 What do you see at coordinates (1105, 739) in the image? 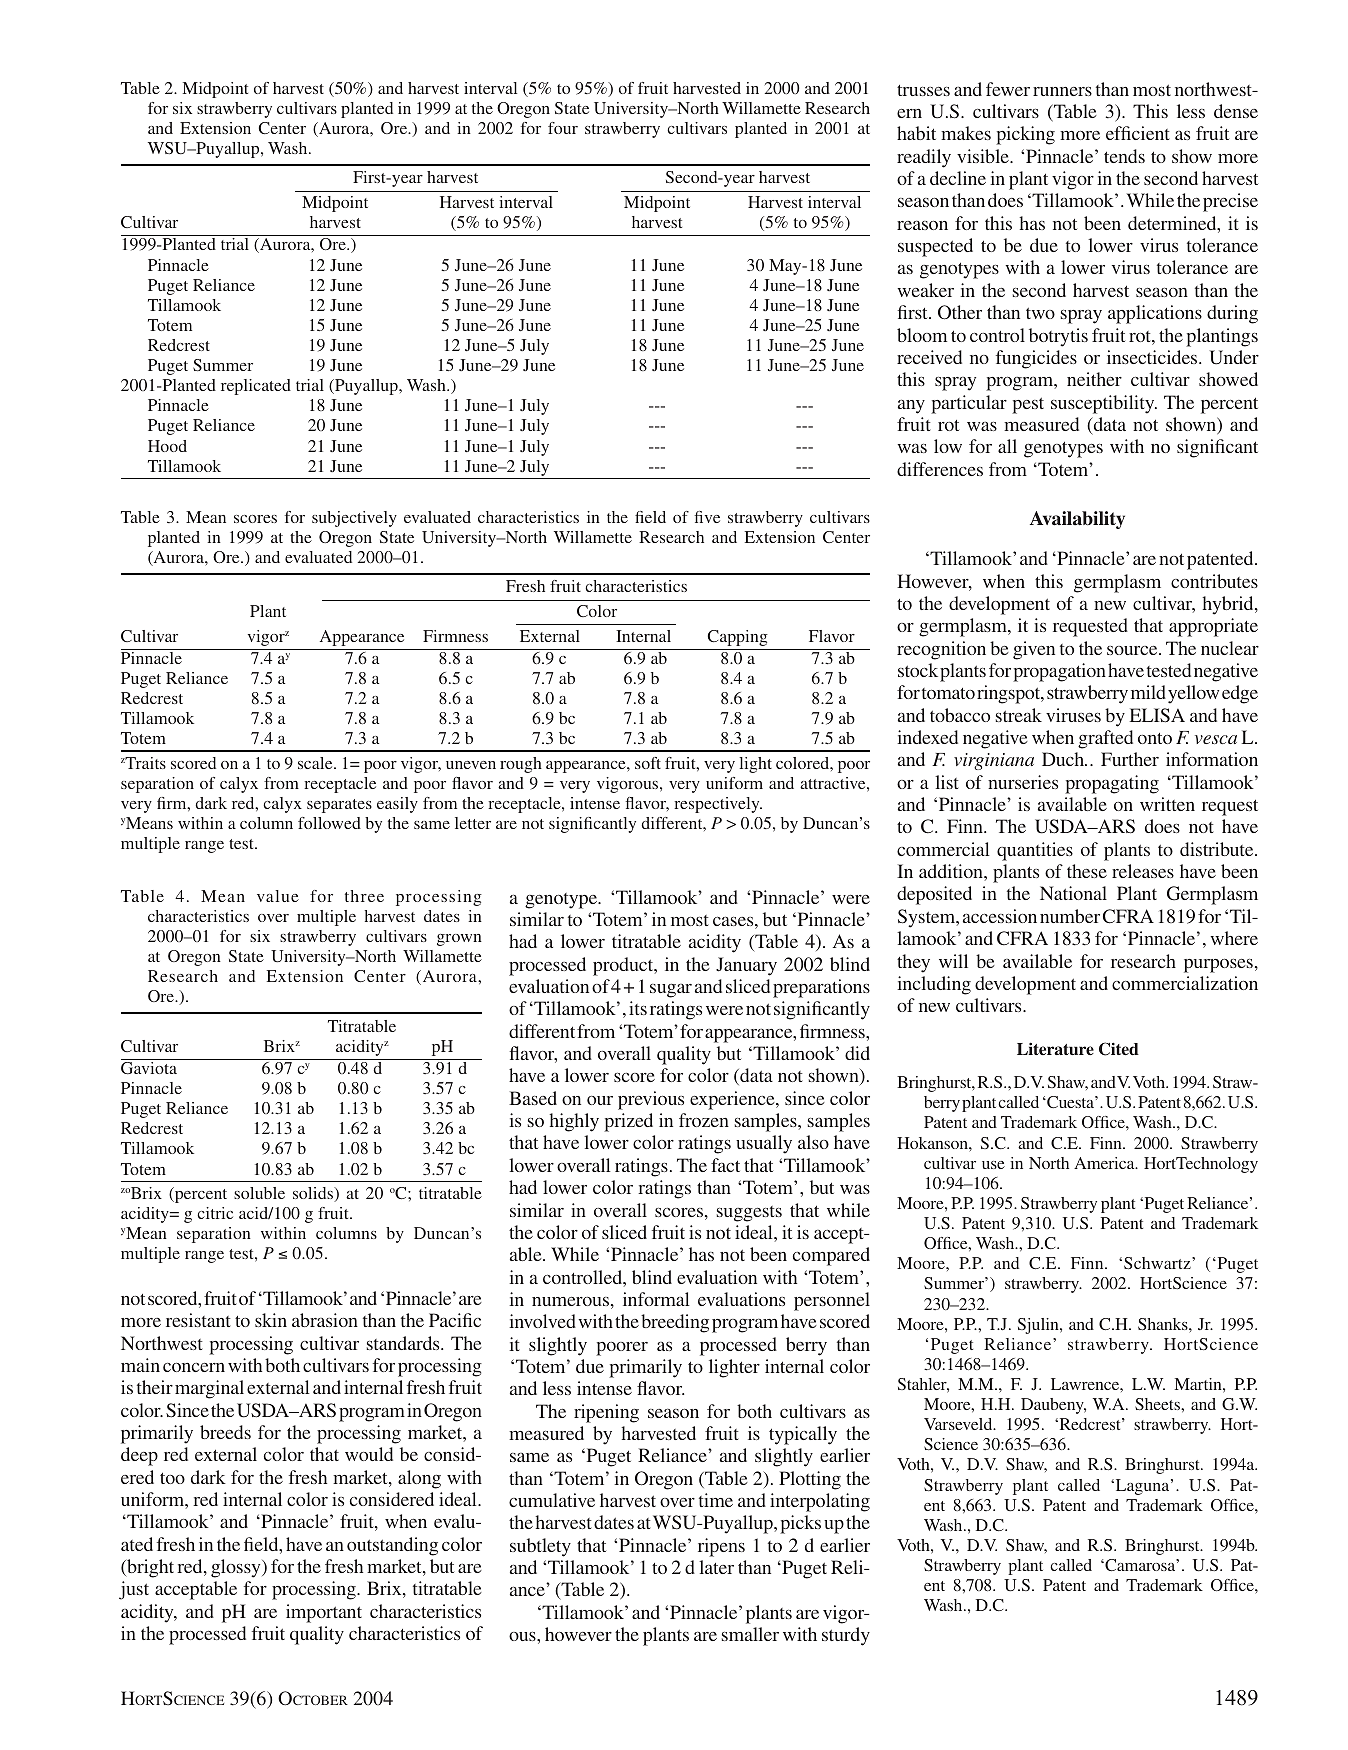
I see `grafted` at bounding box center [1105, 739].
